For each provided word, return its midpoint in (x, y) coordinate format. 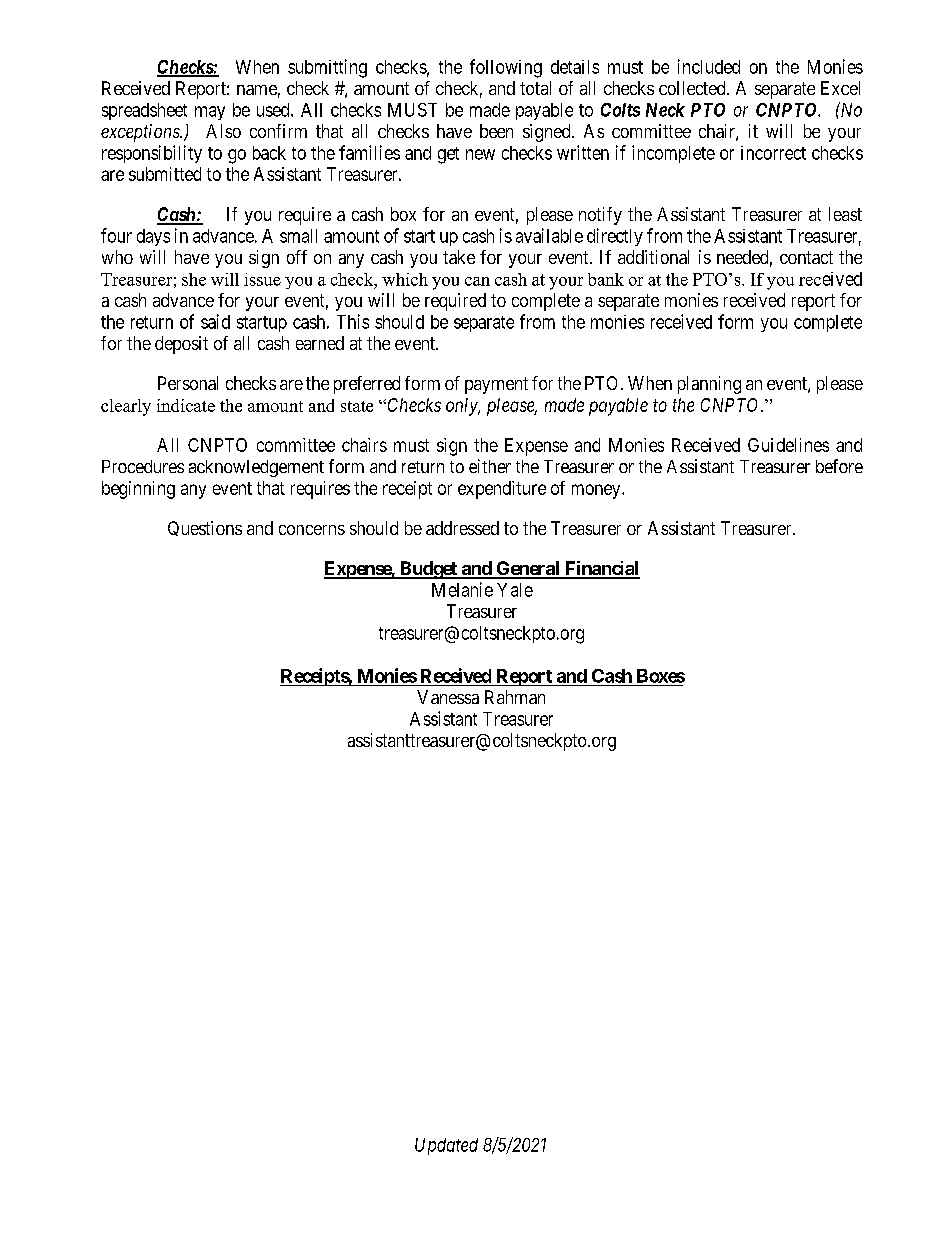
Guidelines (788, 445)
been (496, 131)
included (709, 66)
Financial (601, 569)
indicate (186, 405)
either (490, 466)
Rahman (515, 697)
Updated (446, 1146)
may (210, 113)
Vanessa (448, 697)
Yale (515, 590)
